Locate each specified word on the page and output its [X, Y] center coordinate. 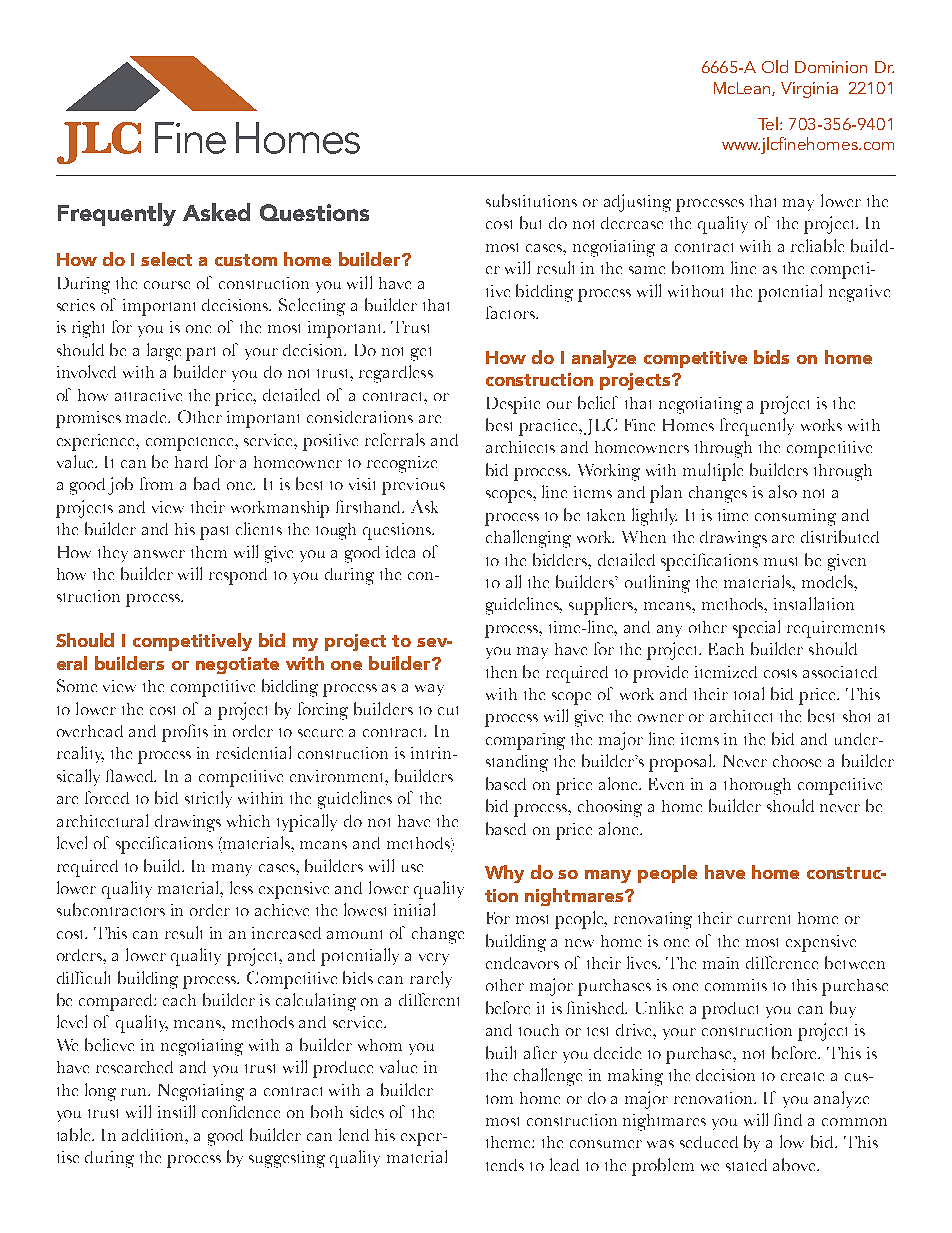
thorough [757, 786]
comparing [525, 741]
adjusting [637, 203]
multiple [713, 472]
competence [191, 444]
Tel [769, 123]
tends [505, 1165]
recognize [402, 464]
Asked [216, 212]
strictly [208, 799]
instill [176, 1111]
